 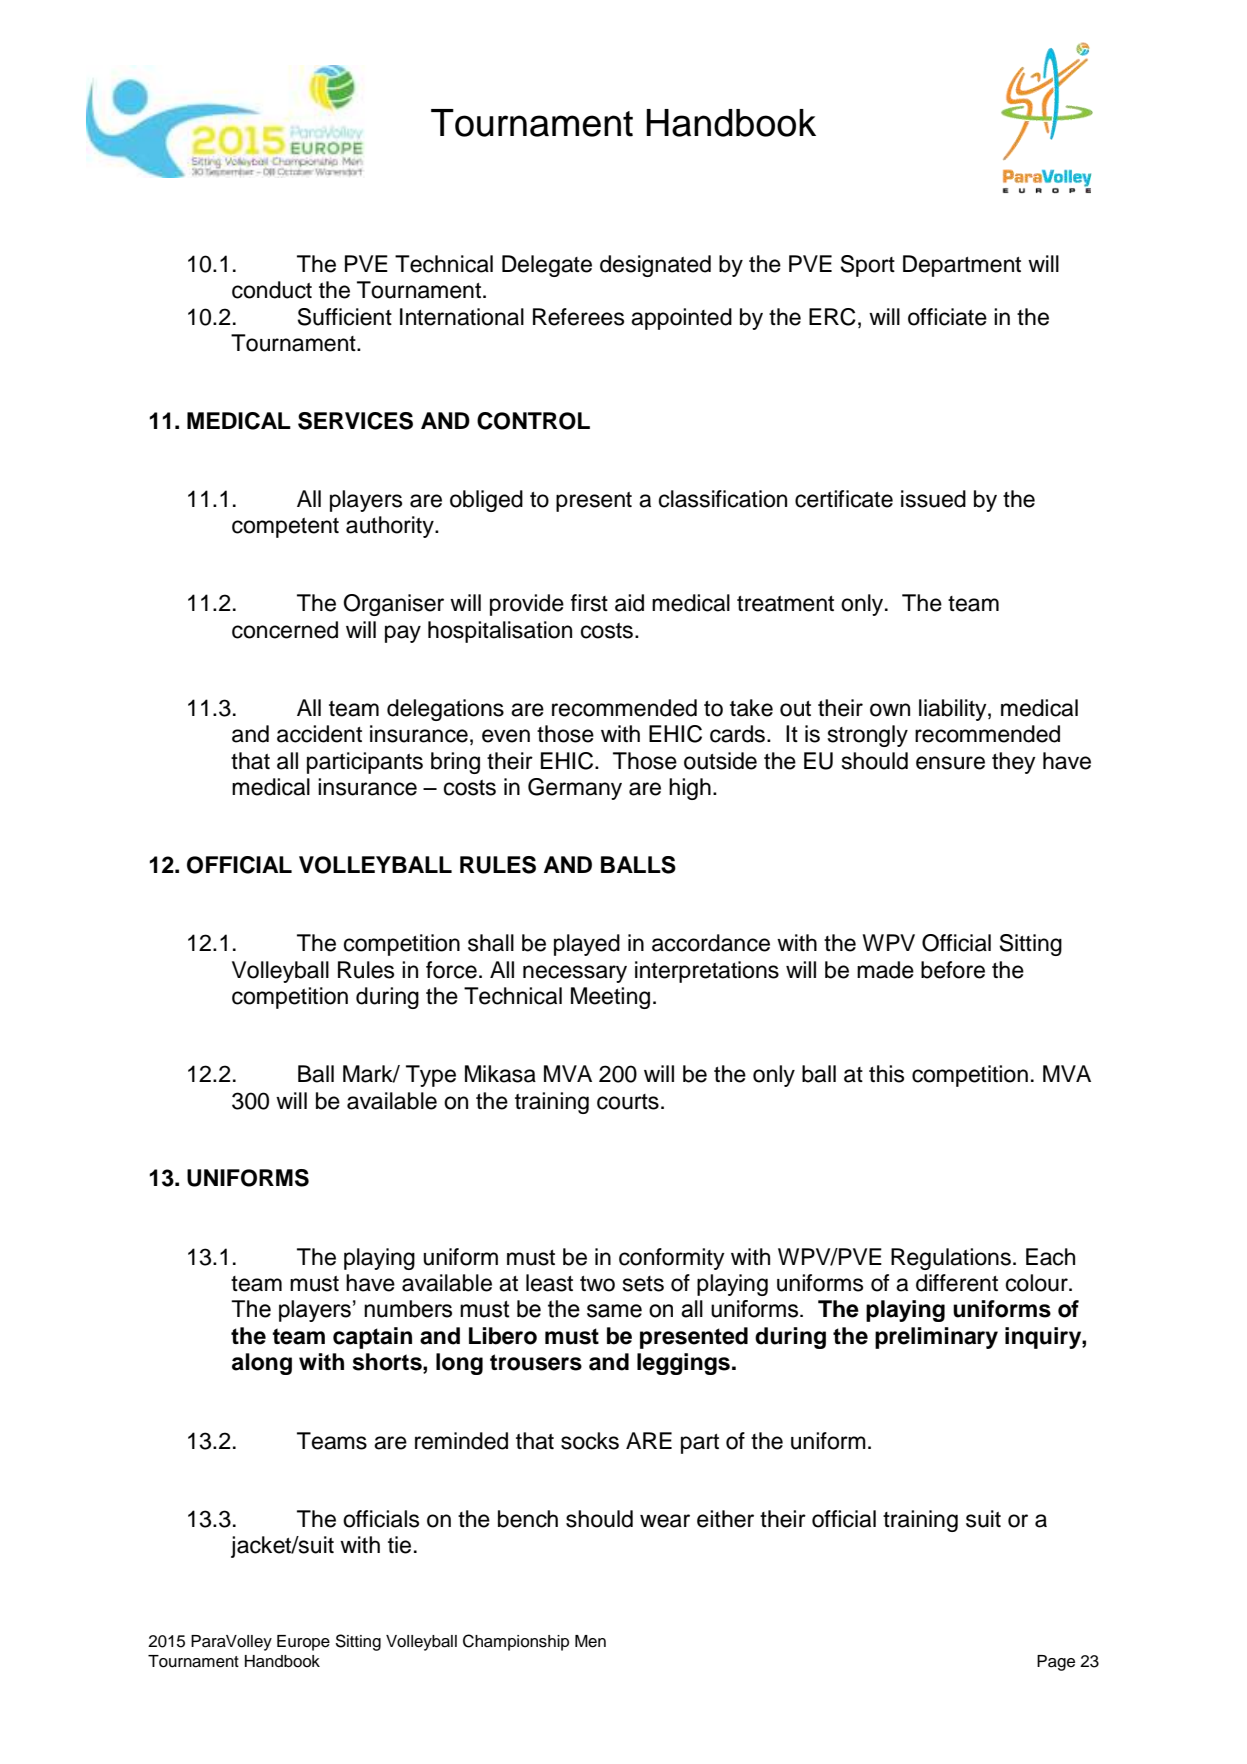 What do you see at coordinates (950, 763) in the image?
I see `ensure` at bounding box center [950, 763].
